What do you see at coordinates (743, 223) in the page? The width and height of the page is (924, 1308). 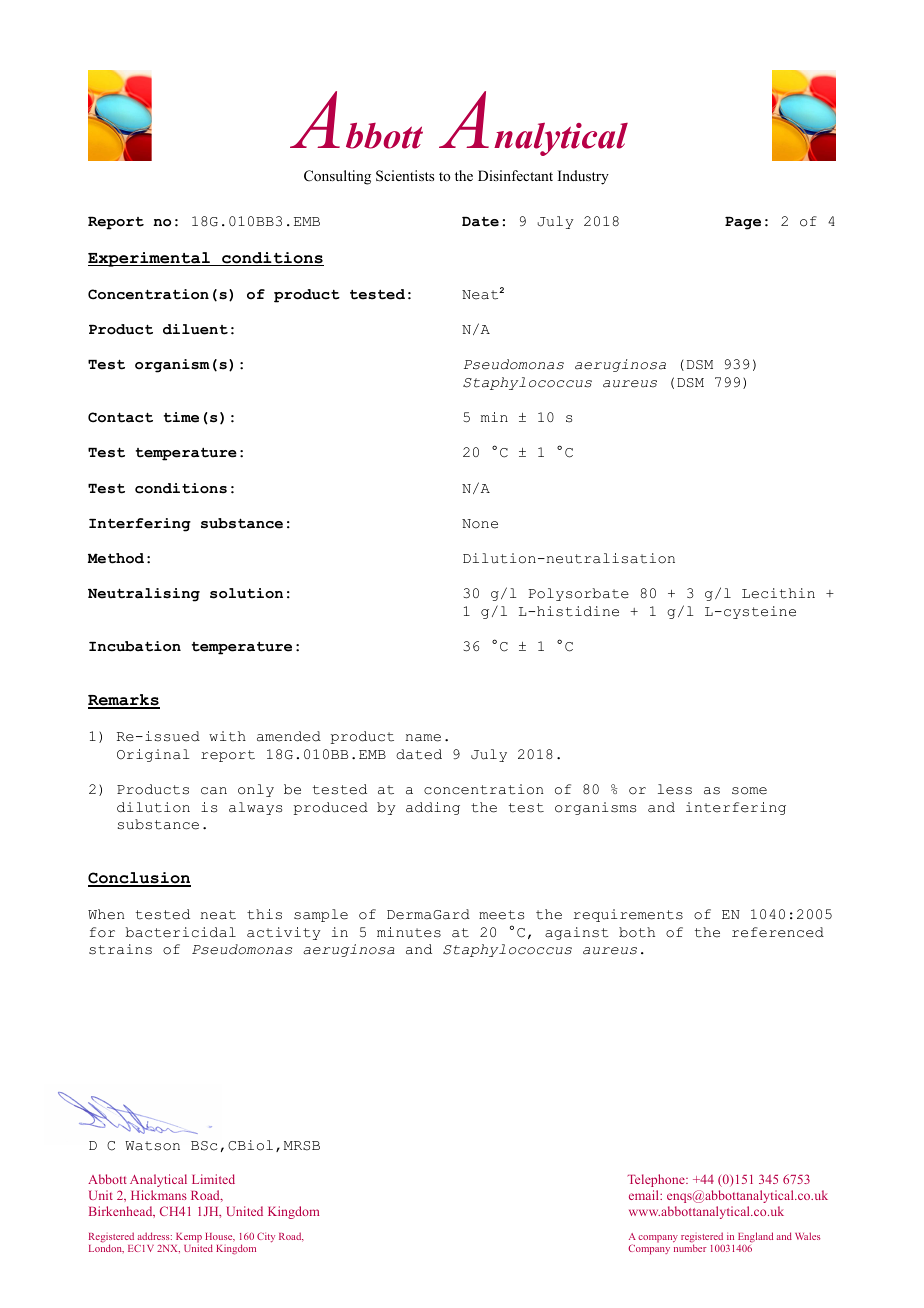 I see `Page` at bounding box center [743, 223].
